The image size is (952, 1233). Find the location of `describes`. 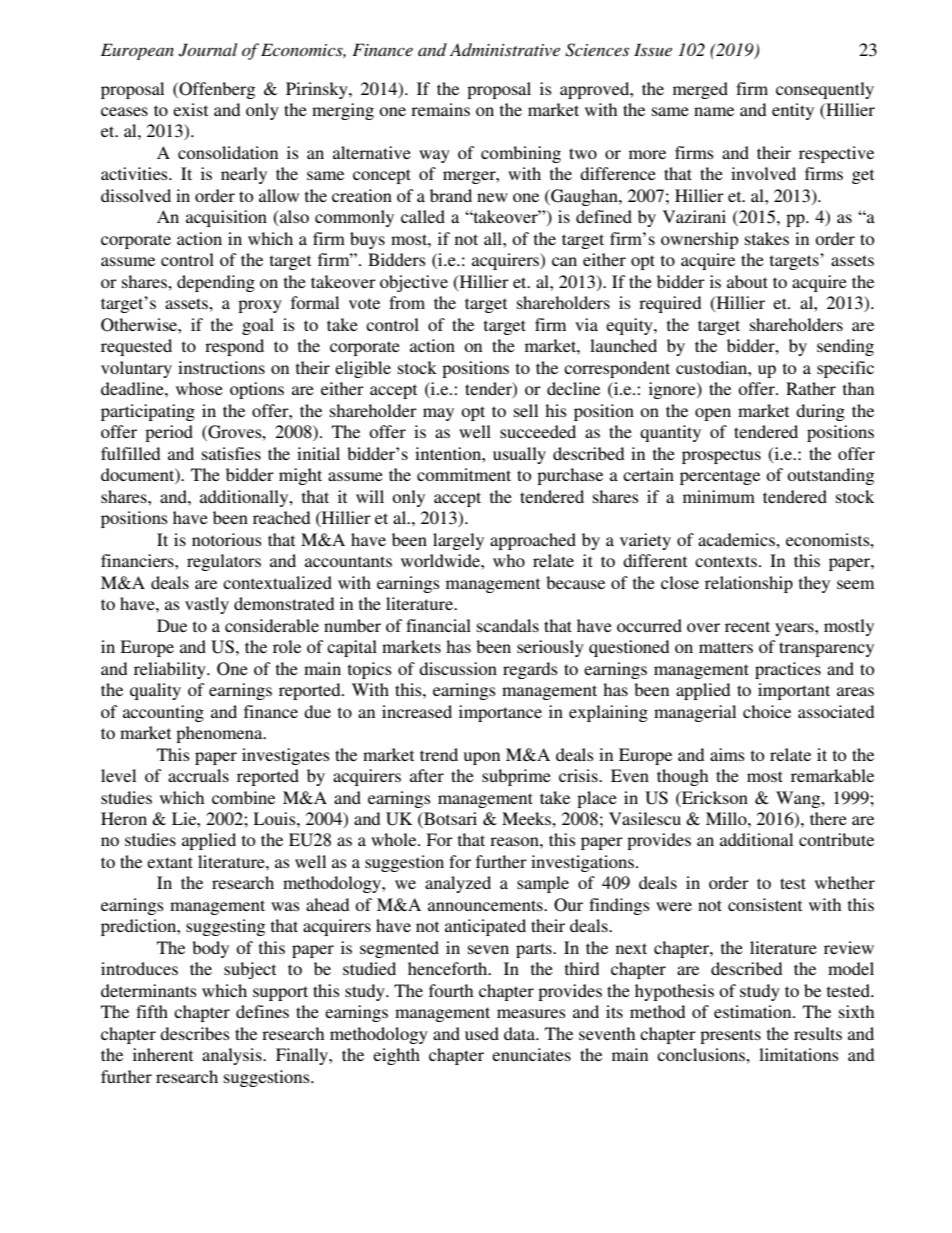

describes is located at coordinates (195, 1033).
